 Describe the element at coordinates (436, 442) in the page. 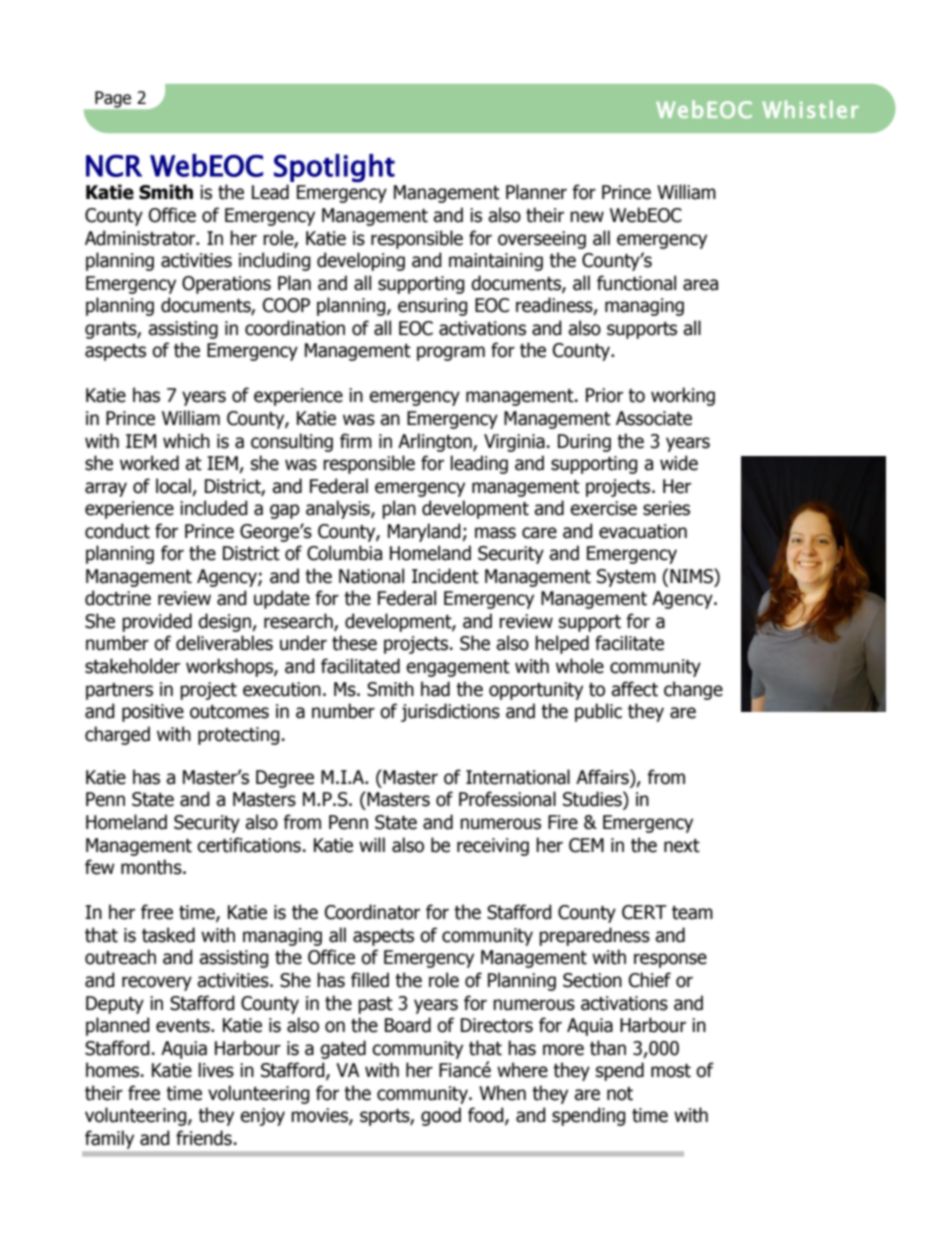

I see `Arlington` at that location.
